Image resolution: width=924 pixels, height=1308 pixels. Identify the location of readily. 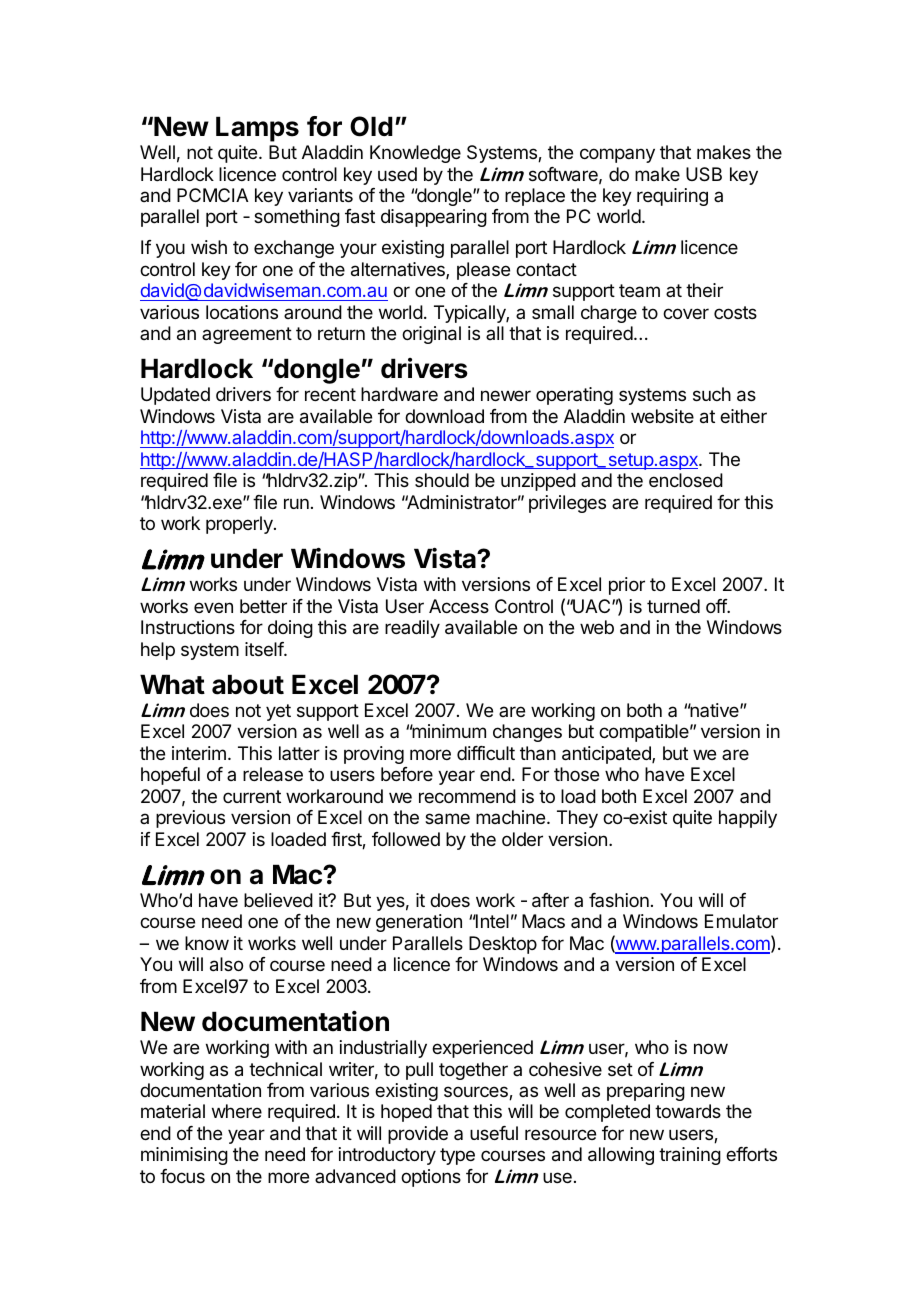
(412, 629).
